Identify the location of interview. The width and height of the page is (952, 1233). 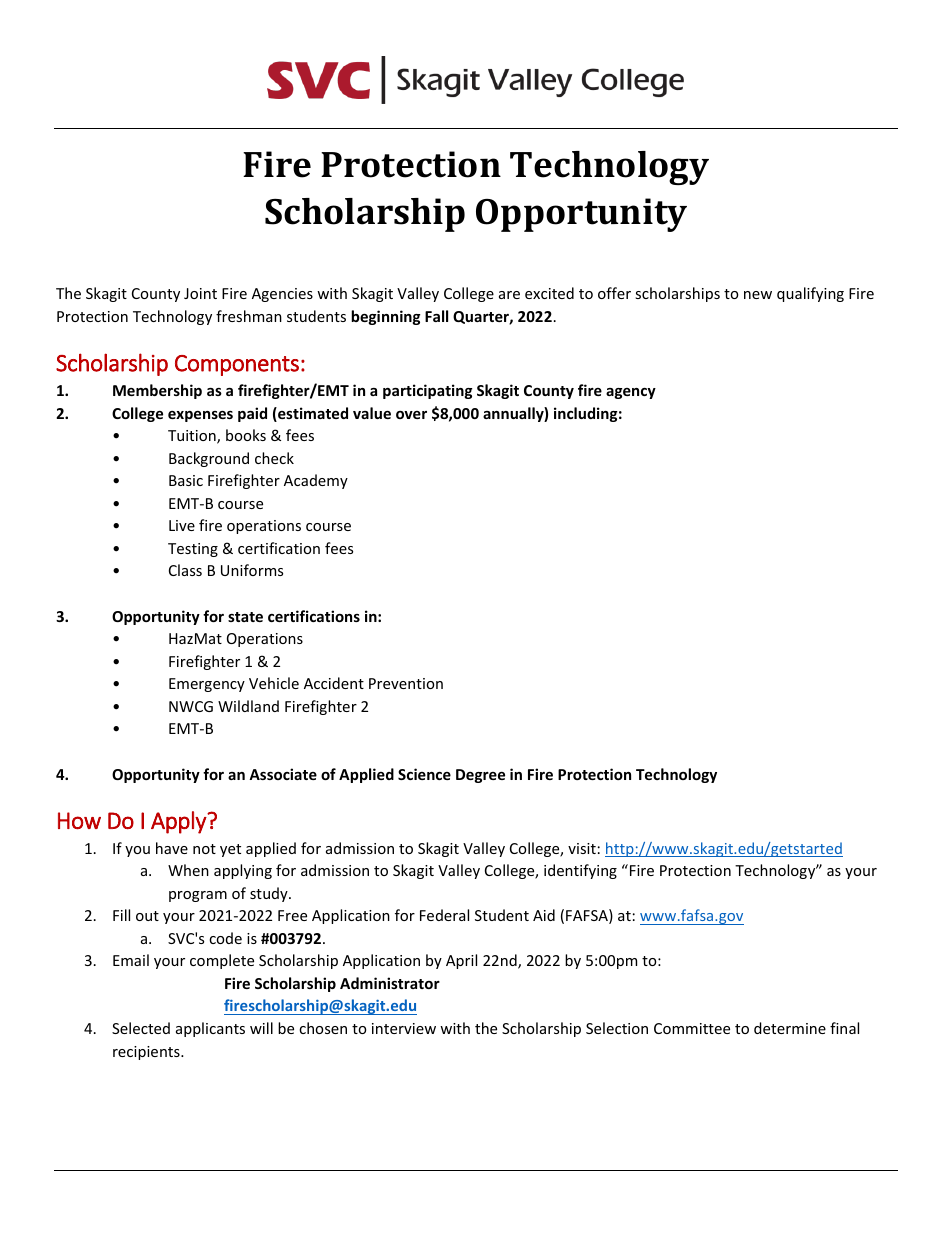
(404, 1028).
